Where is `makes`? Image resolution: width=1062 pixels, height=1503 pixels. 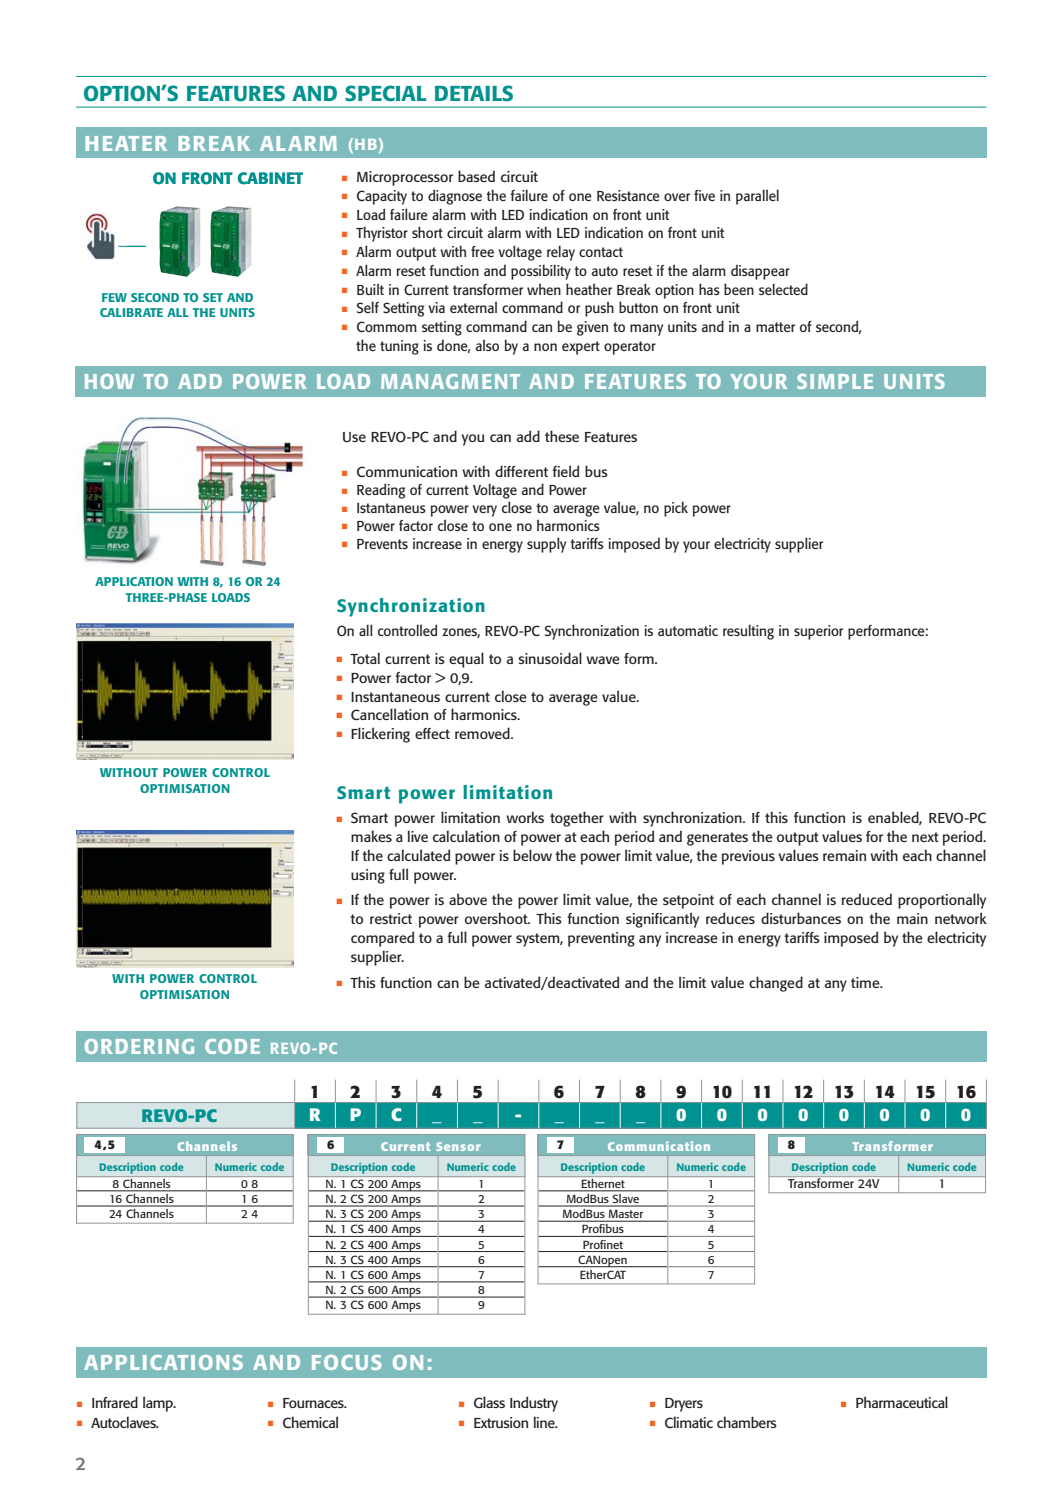 makes is located at coordinates (371, 836).
